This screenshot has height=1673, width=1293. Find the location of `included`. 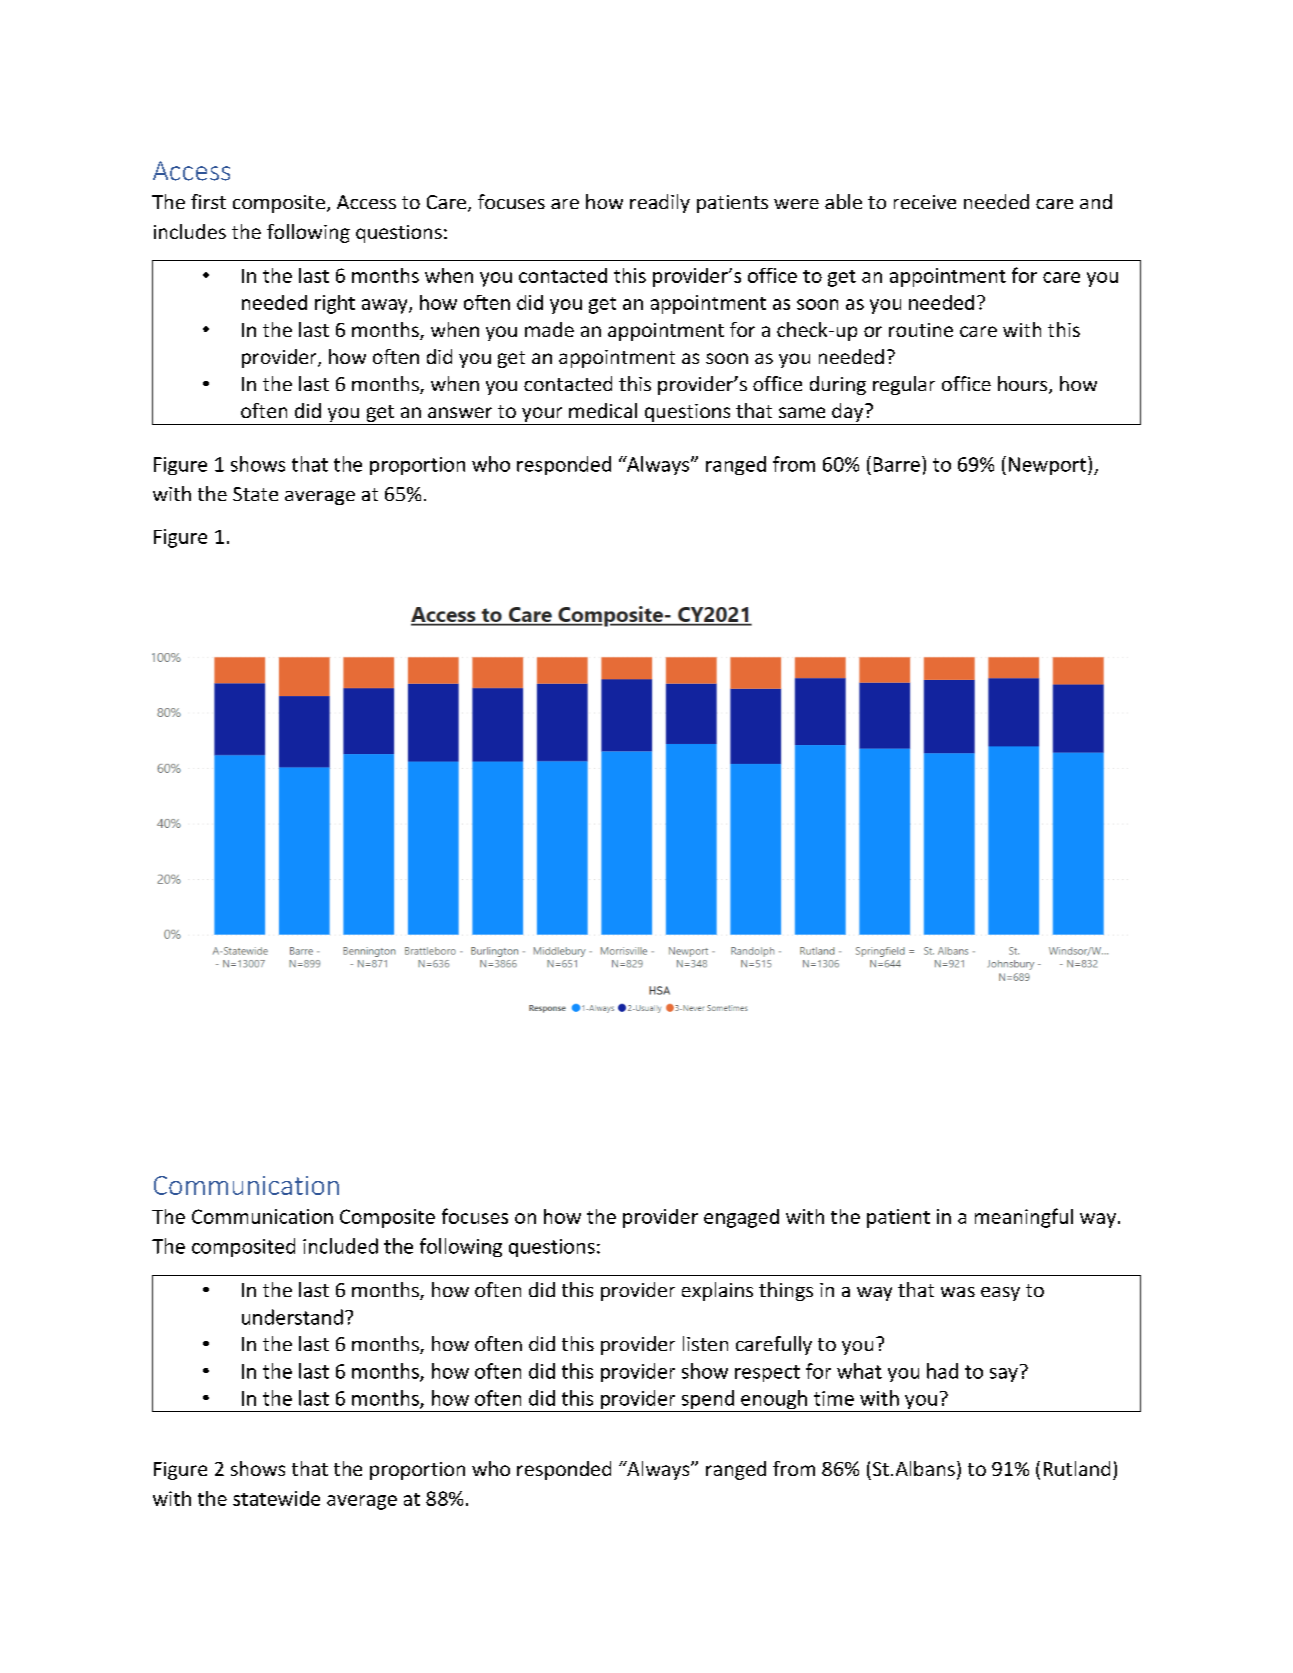

included is located at coordinates (340, 1246).
